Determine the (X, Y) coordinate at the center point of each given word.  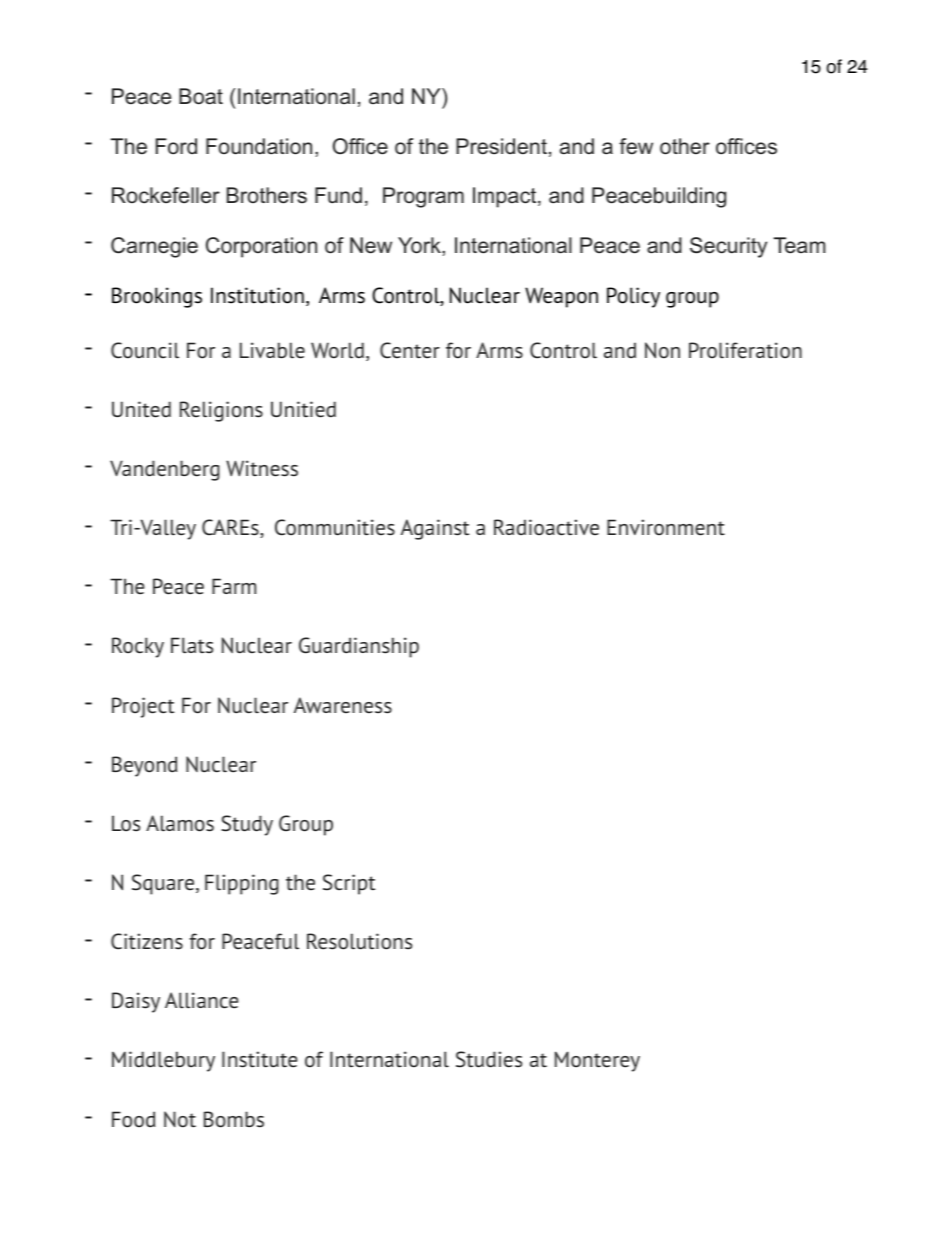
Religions (221, 411)
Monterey (597, 1061)
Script (349, 884)
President (501, 146)
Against (435, 529)
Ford (176, 146)
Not (180, 1119)
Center (410, 350)
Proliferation (745, 350)
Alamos (180, 823)
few (636, 146)
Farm (234, 586)
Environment (666, 527)
